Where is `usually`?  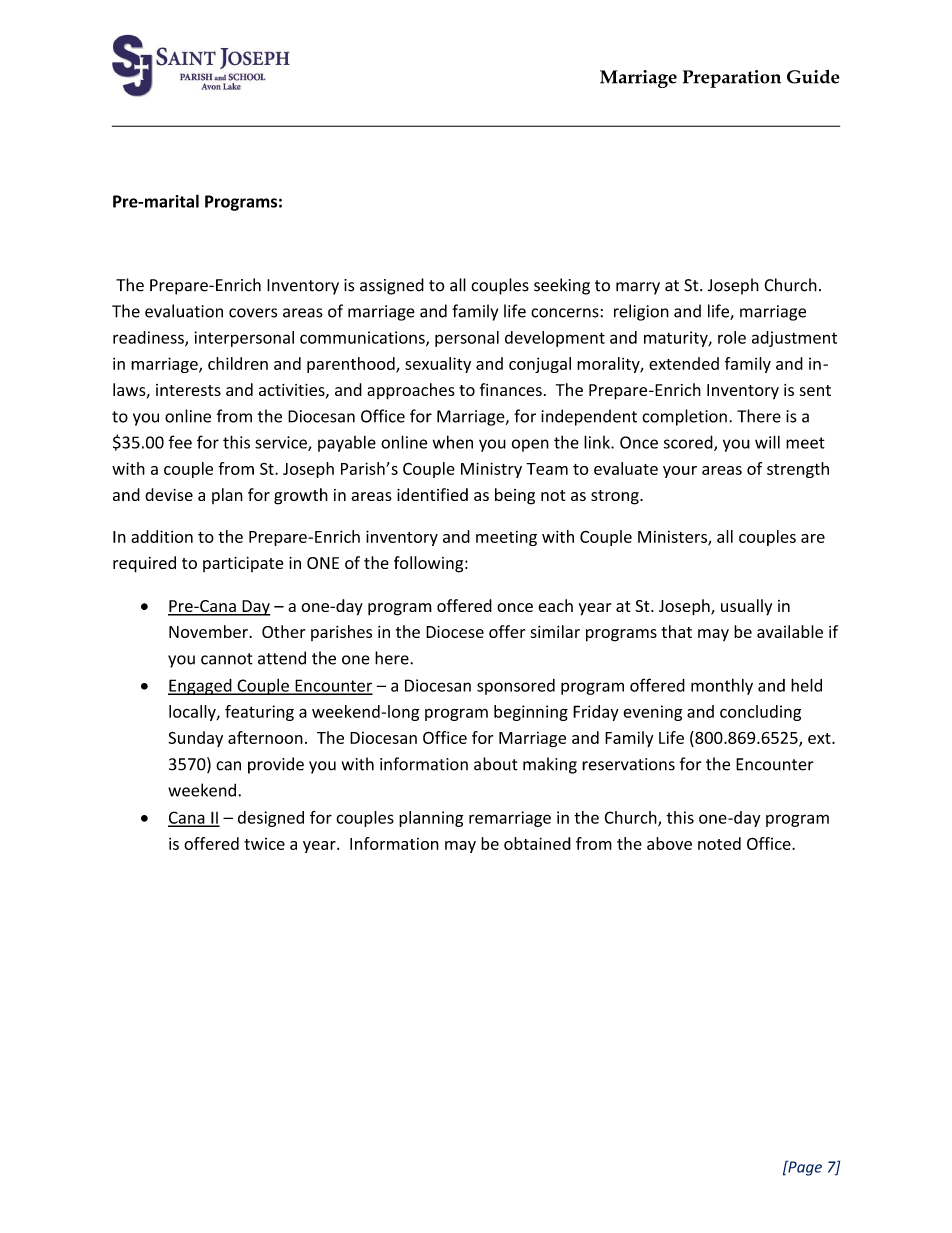
usually is located at coordinates (746, 607).
